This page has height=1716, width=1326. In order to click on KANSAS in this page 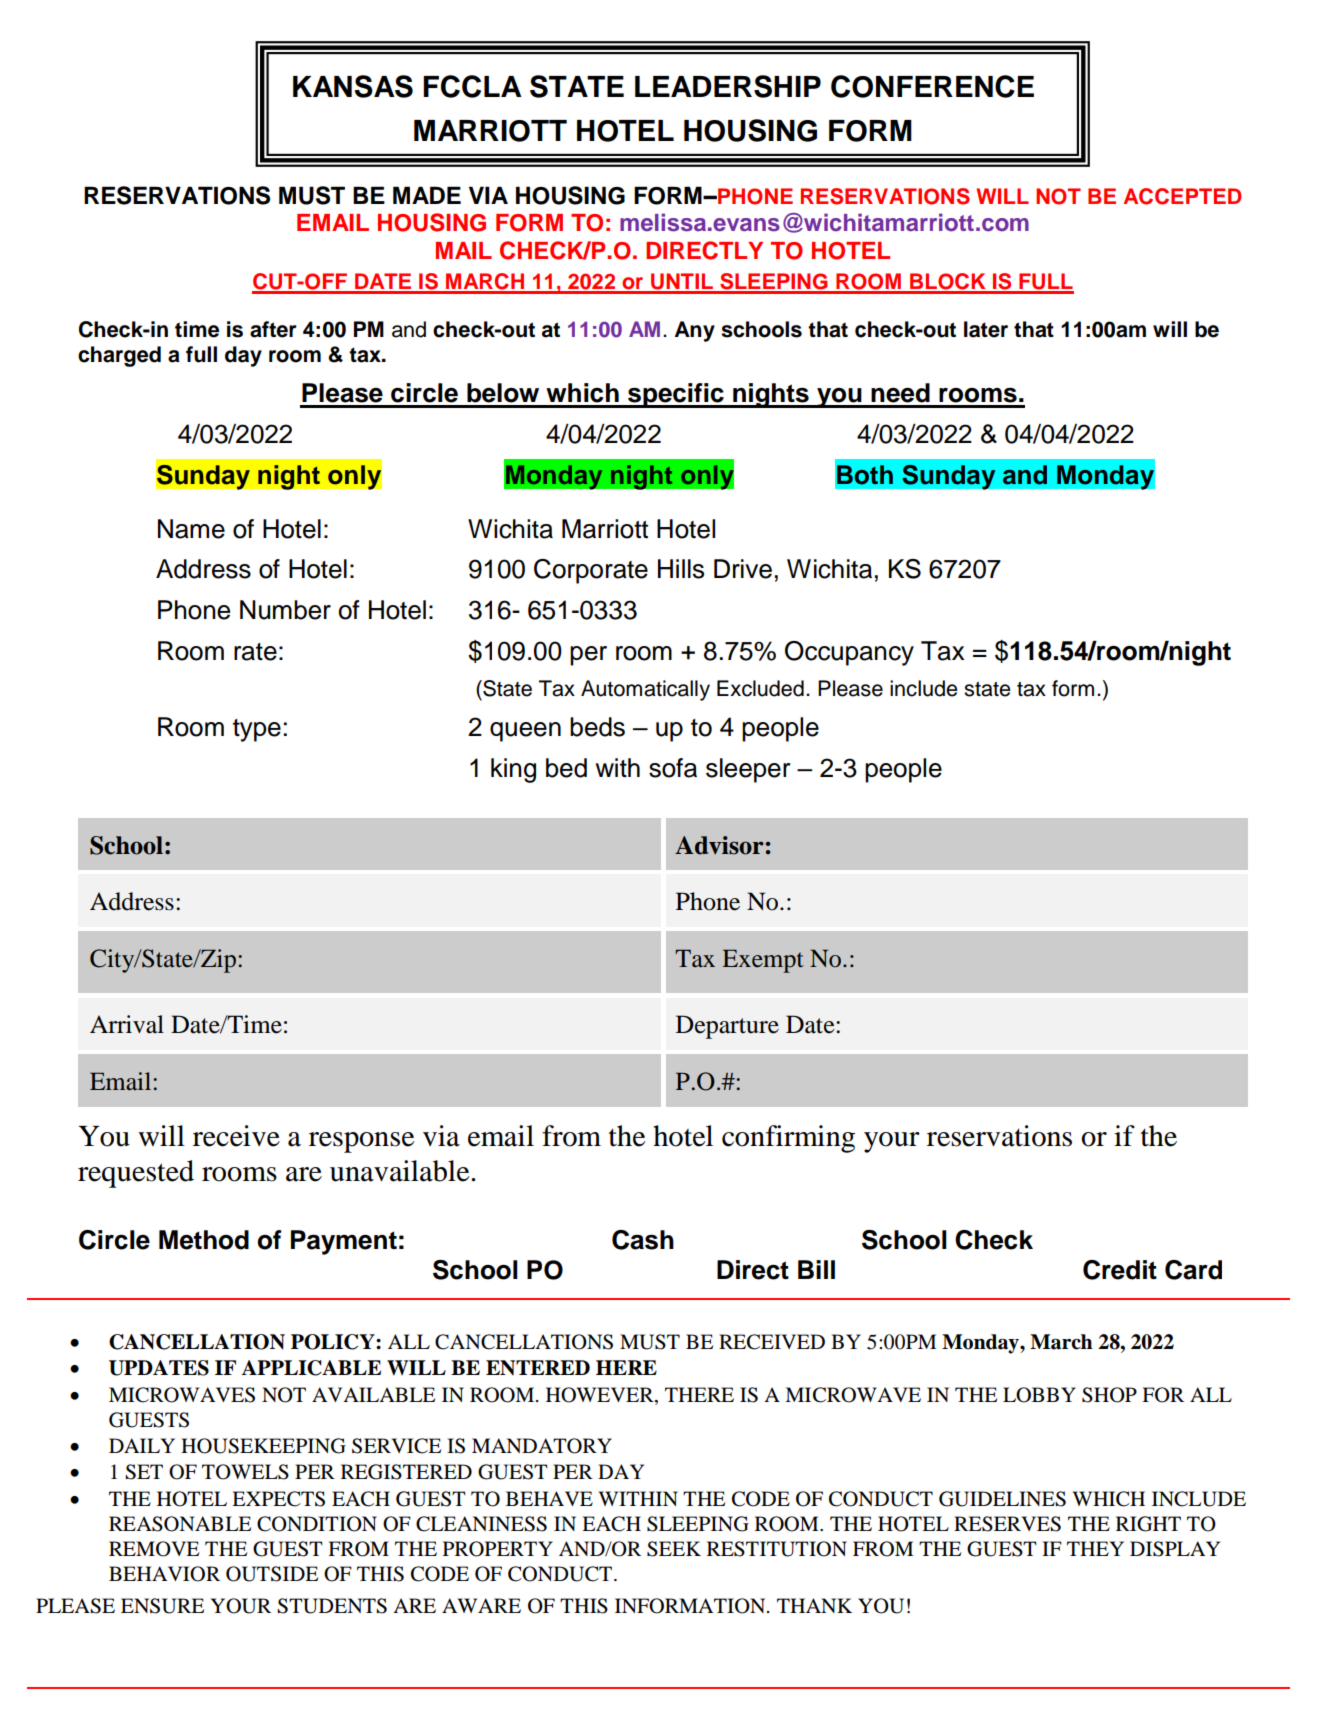, I will do `click(353, 86)`.
